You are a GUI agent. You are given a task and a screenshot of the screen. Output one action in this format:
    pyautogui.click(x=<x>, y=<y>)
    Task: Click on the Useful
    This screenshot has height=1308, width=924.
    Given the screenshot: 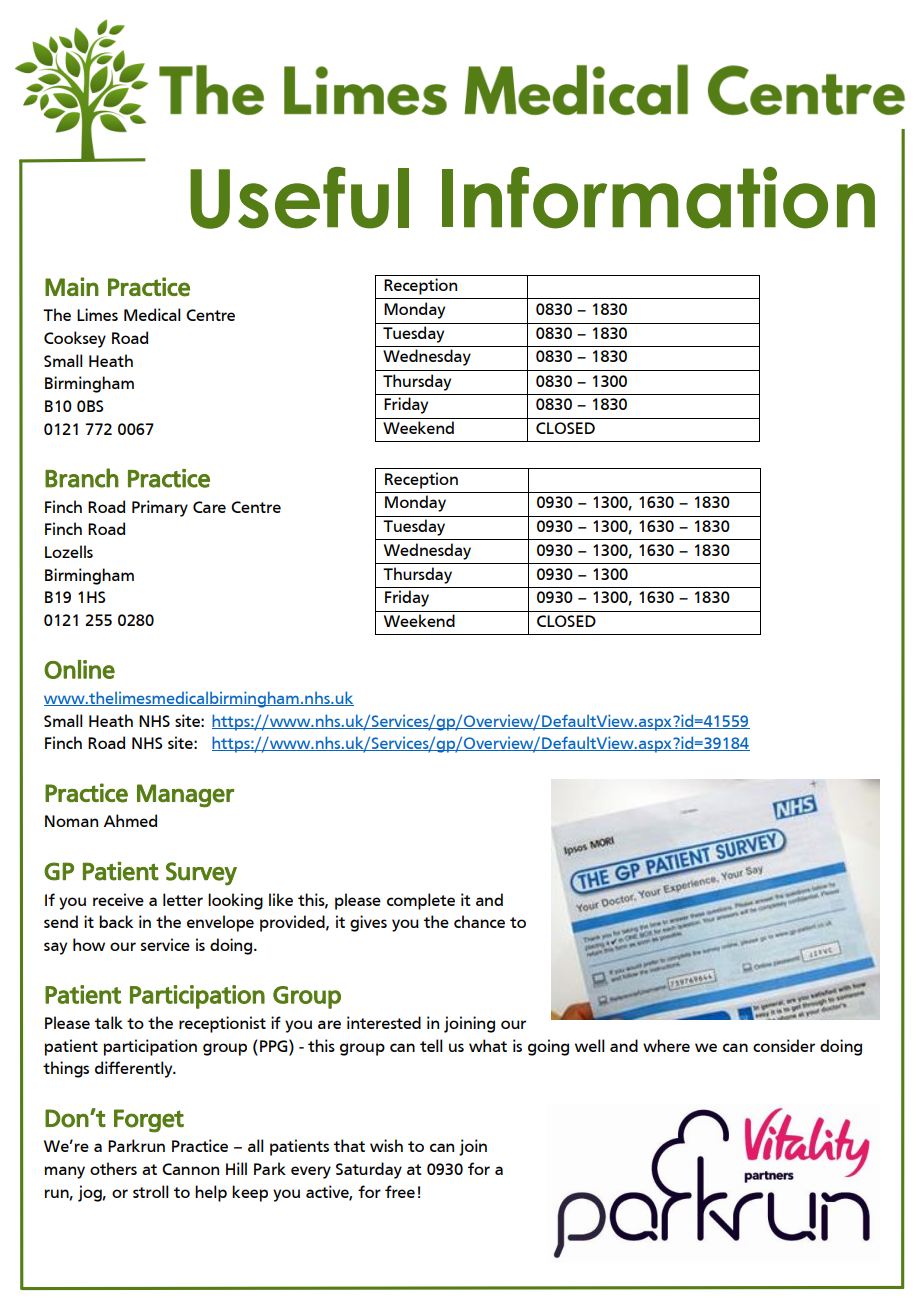 What is the action you would take?
    pyautogui.click(x=299, y=198)
